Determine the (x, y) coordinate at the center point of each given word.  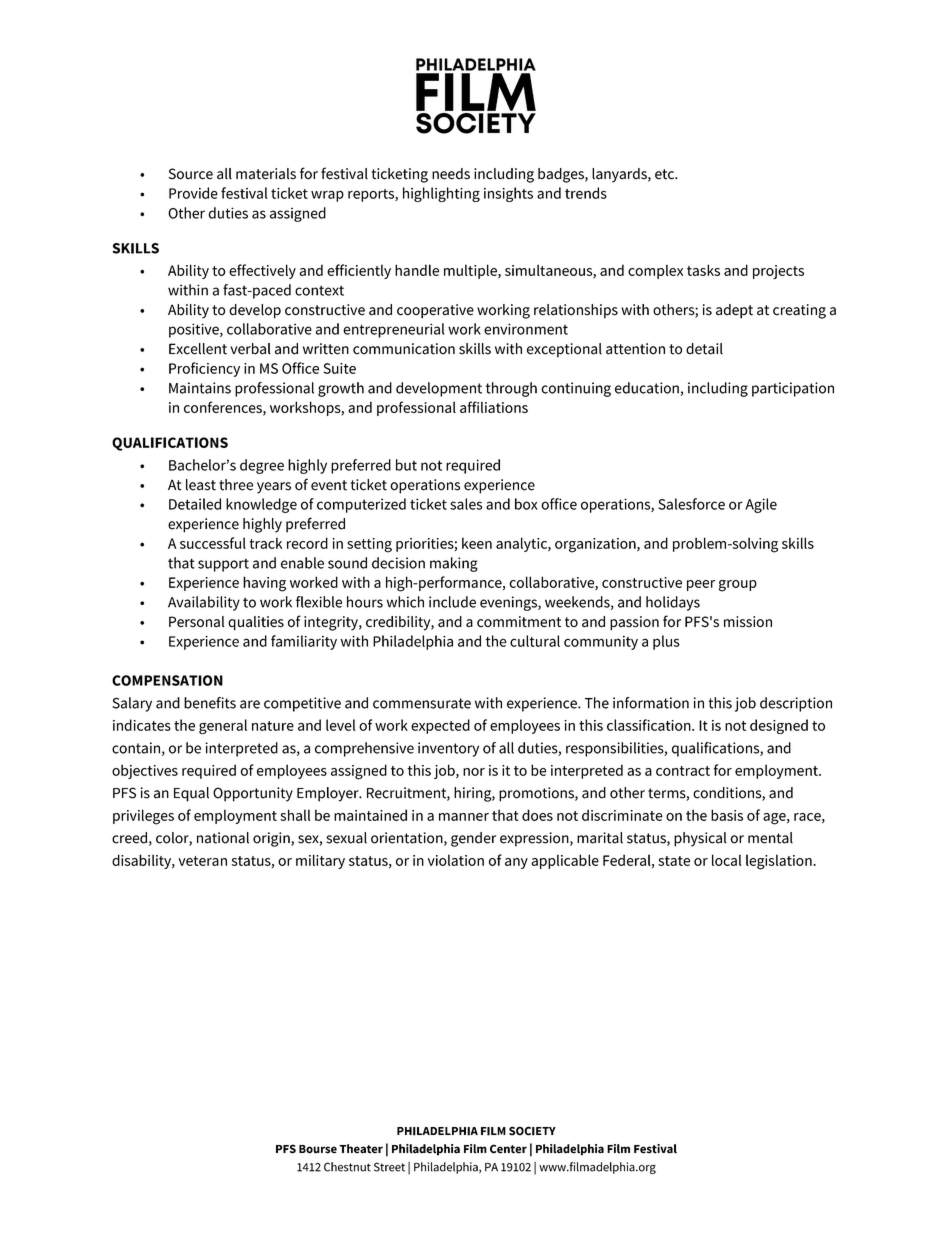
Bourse (318, 1149)
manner (464, 817)
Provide (193, 193)
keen (477, 543)
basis (727, 815)
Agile (761, 505)
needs (451, 174)
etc (665, 174)
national (223, 838)
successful (213, 543)
